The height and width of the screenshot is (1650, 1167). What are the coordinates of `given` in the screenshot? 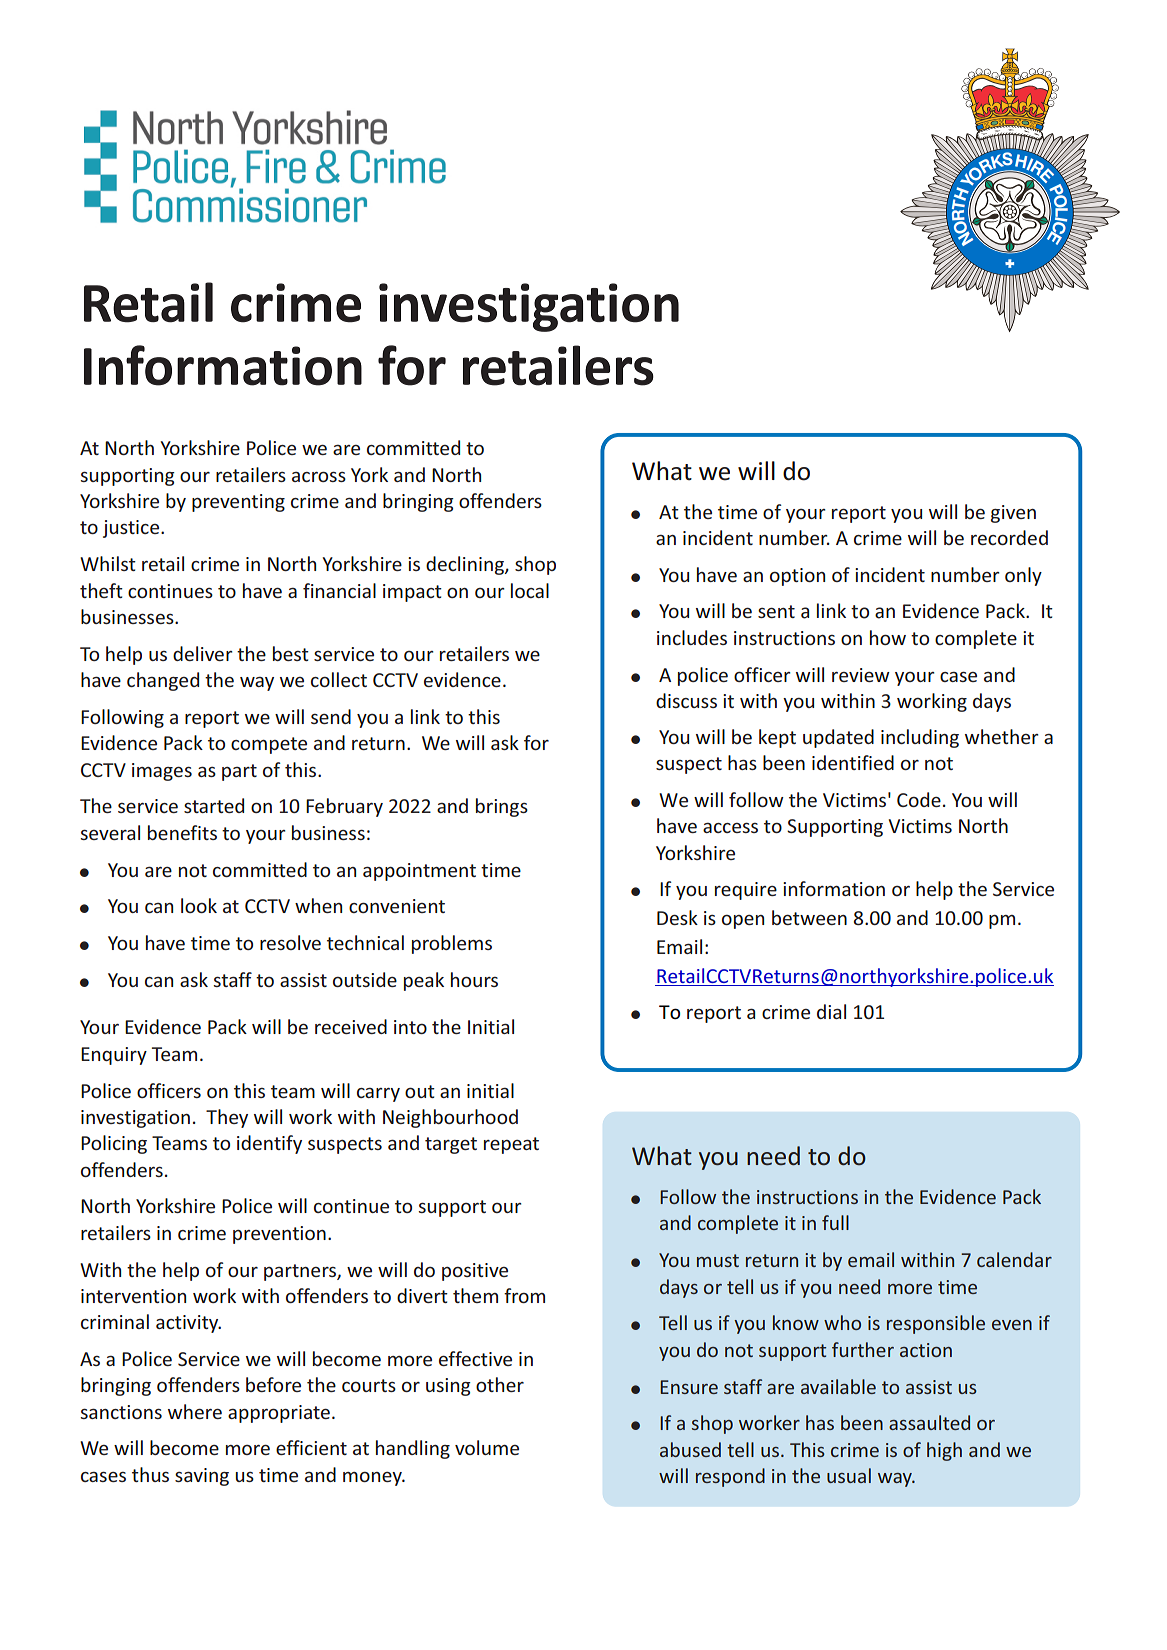 It's located at (1013, 514).
